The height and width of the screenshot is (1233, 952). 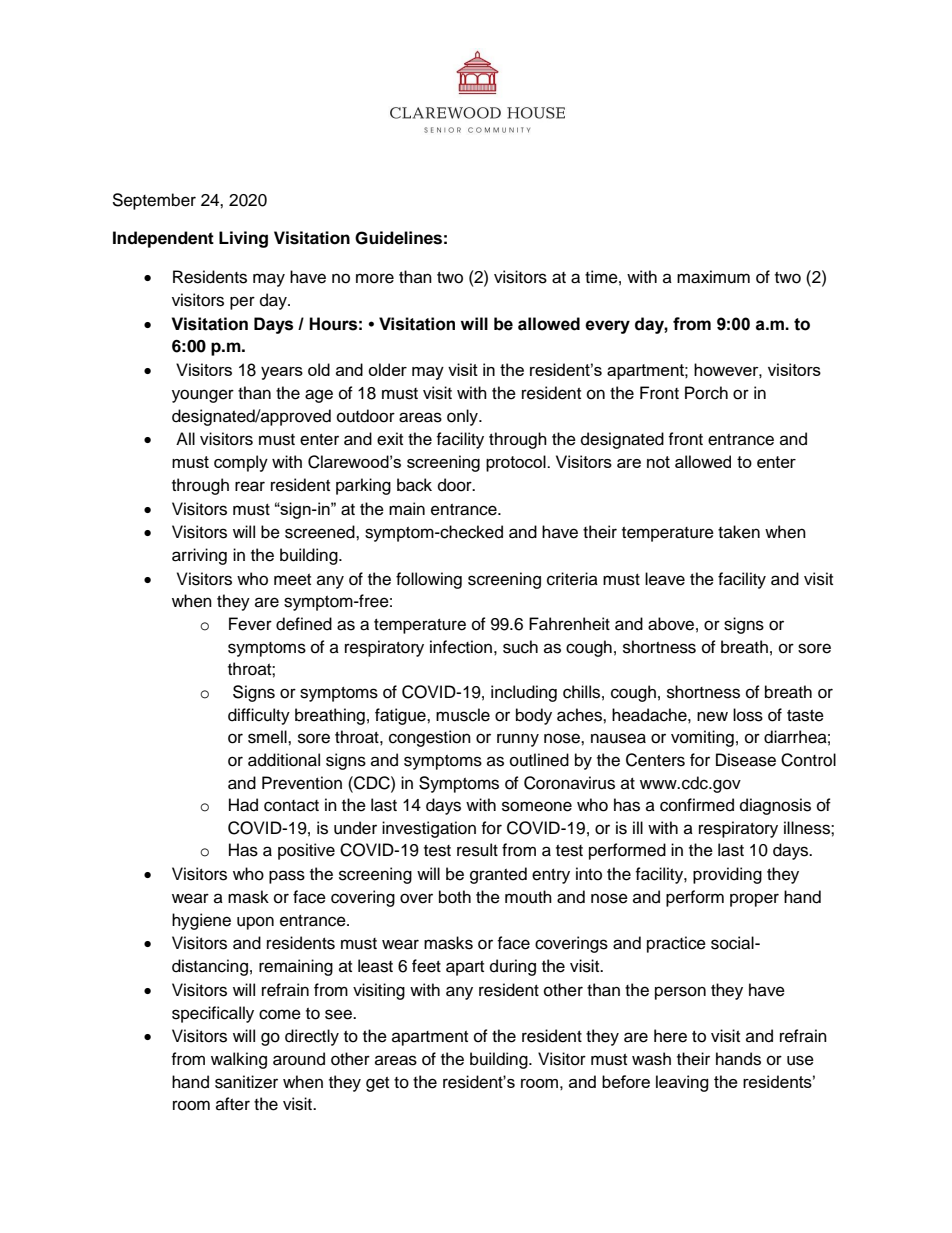 What do you see at coordinates (739, 532) in the screenshot?
I see `taken` at bounding box center [739, 532].
